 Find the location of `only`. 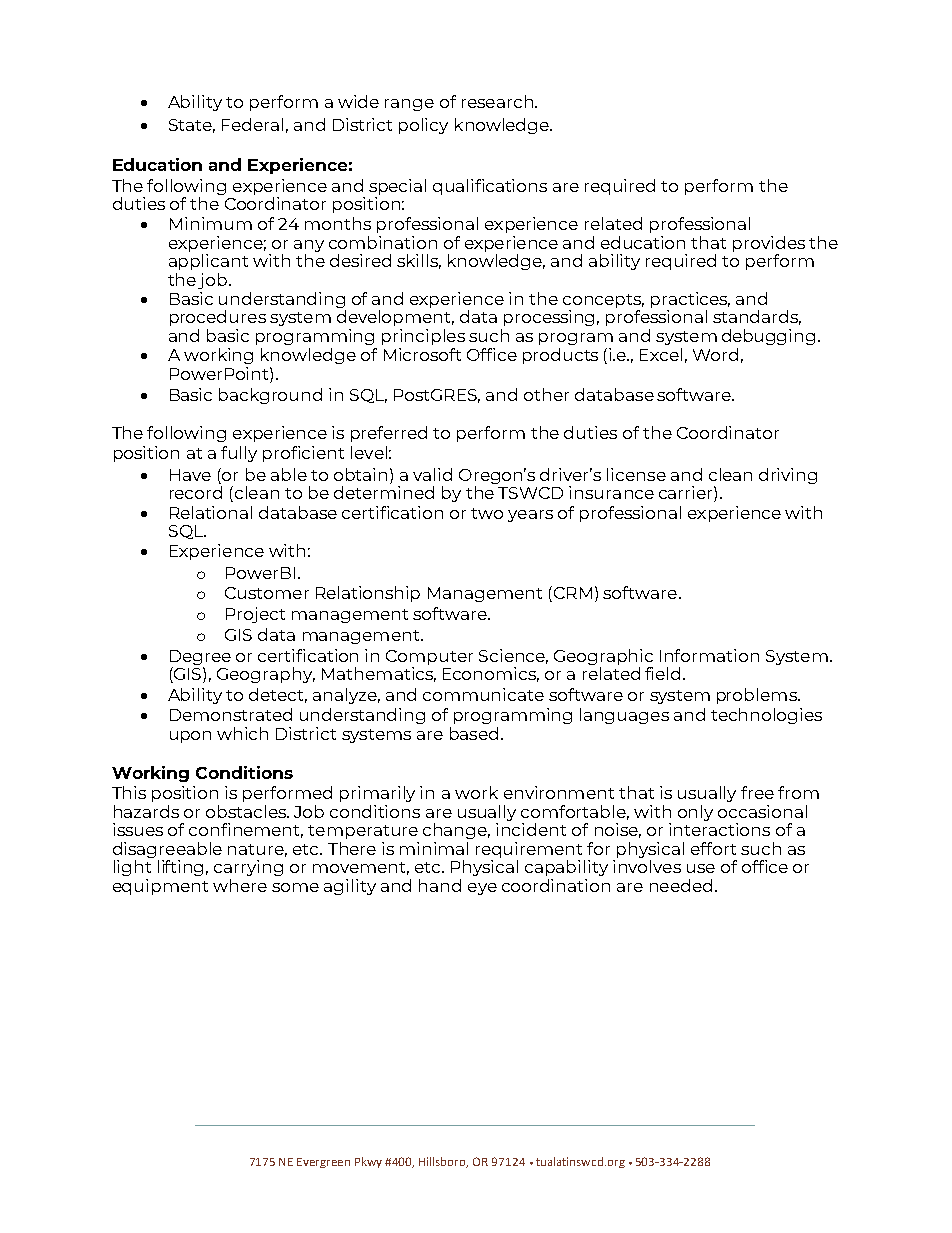

only is located at coordinates (695, 813).
